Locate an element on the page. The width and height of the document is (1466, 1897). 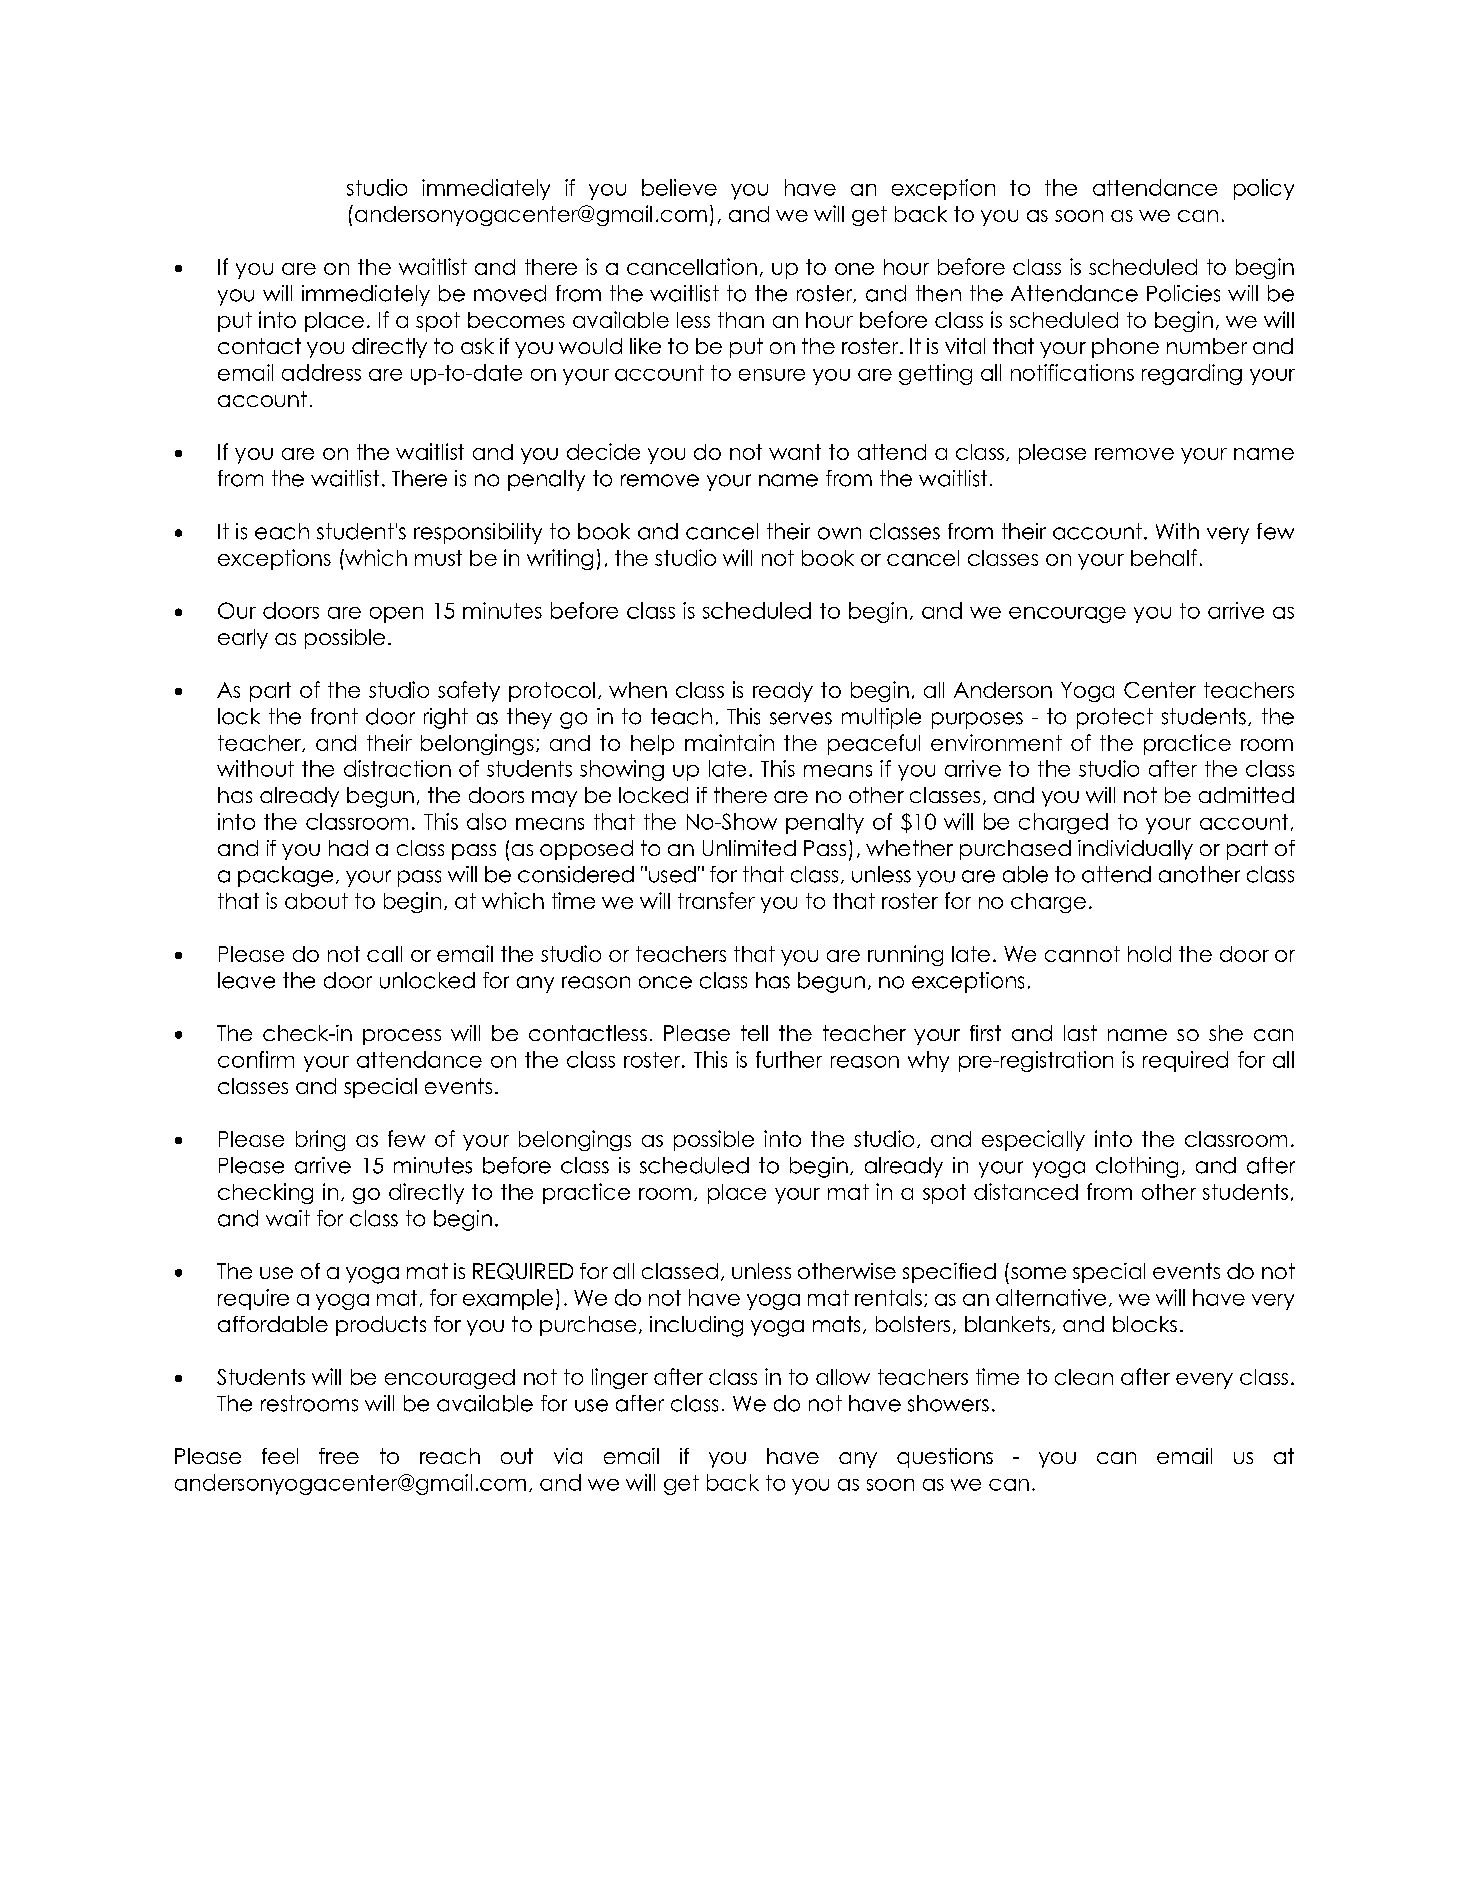
further is located at coordinates (789, 1059).
